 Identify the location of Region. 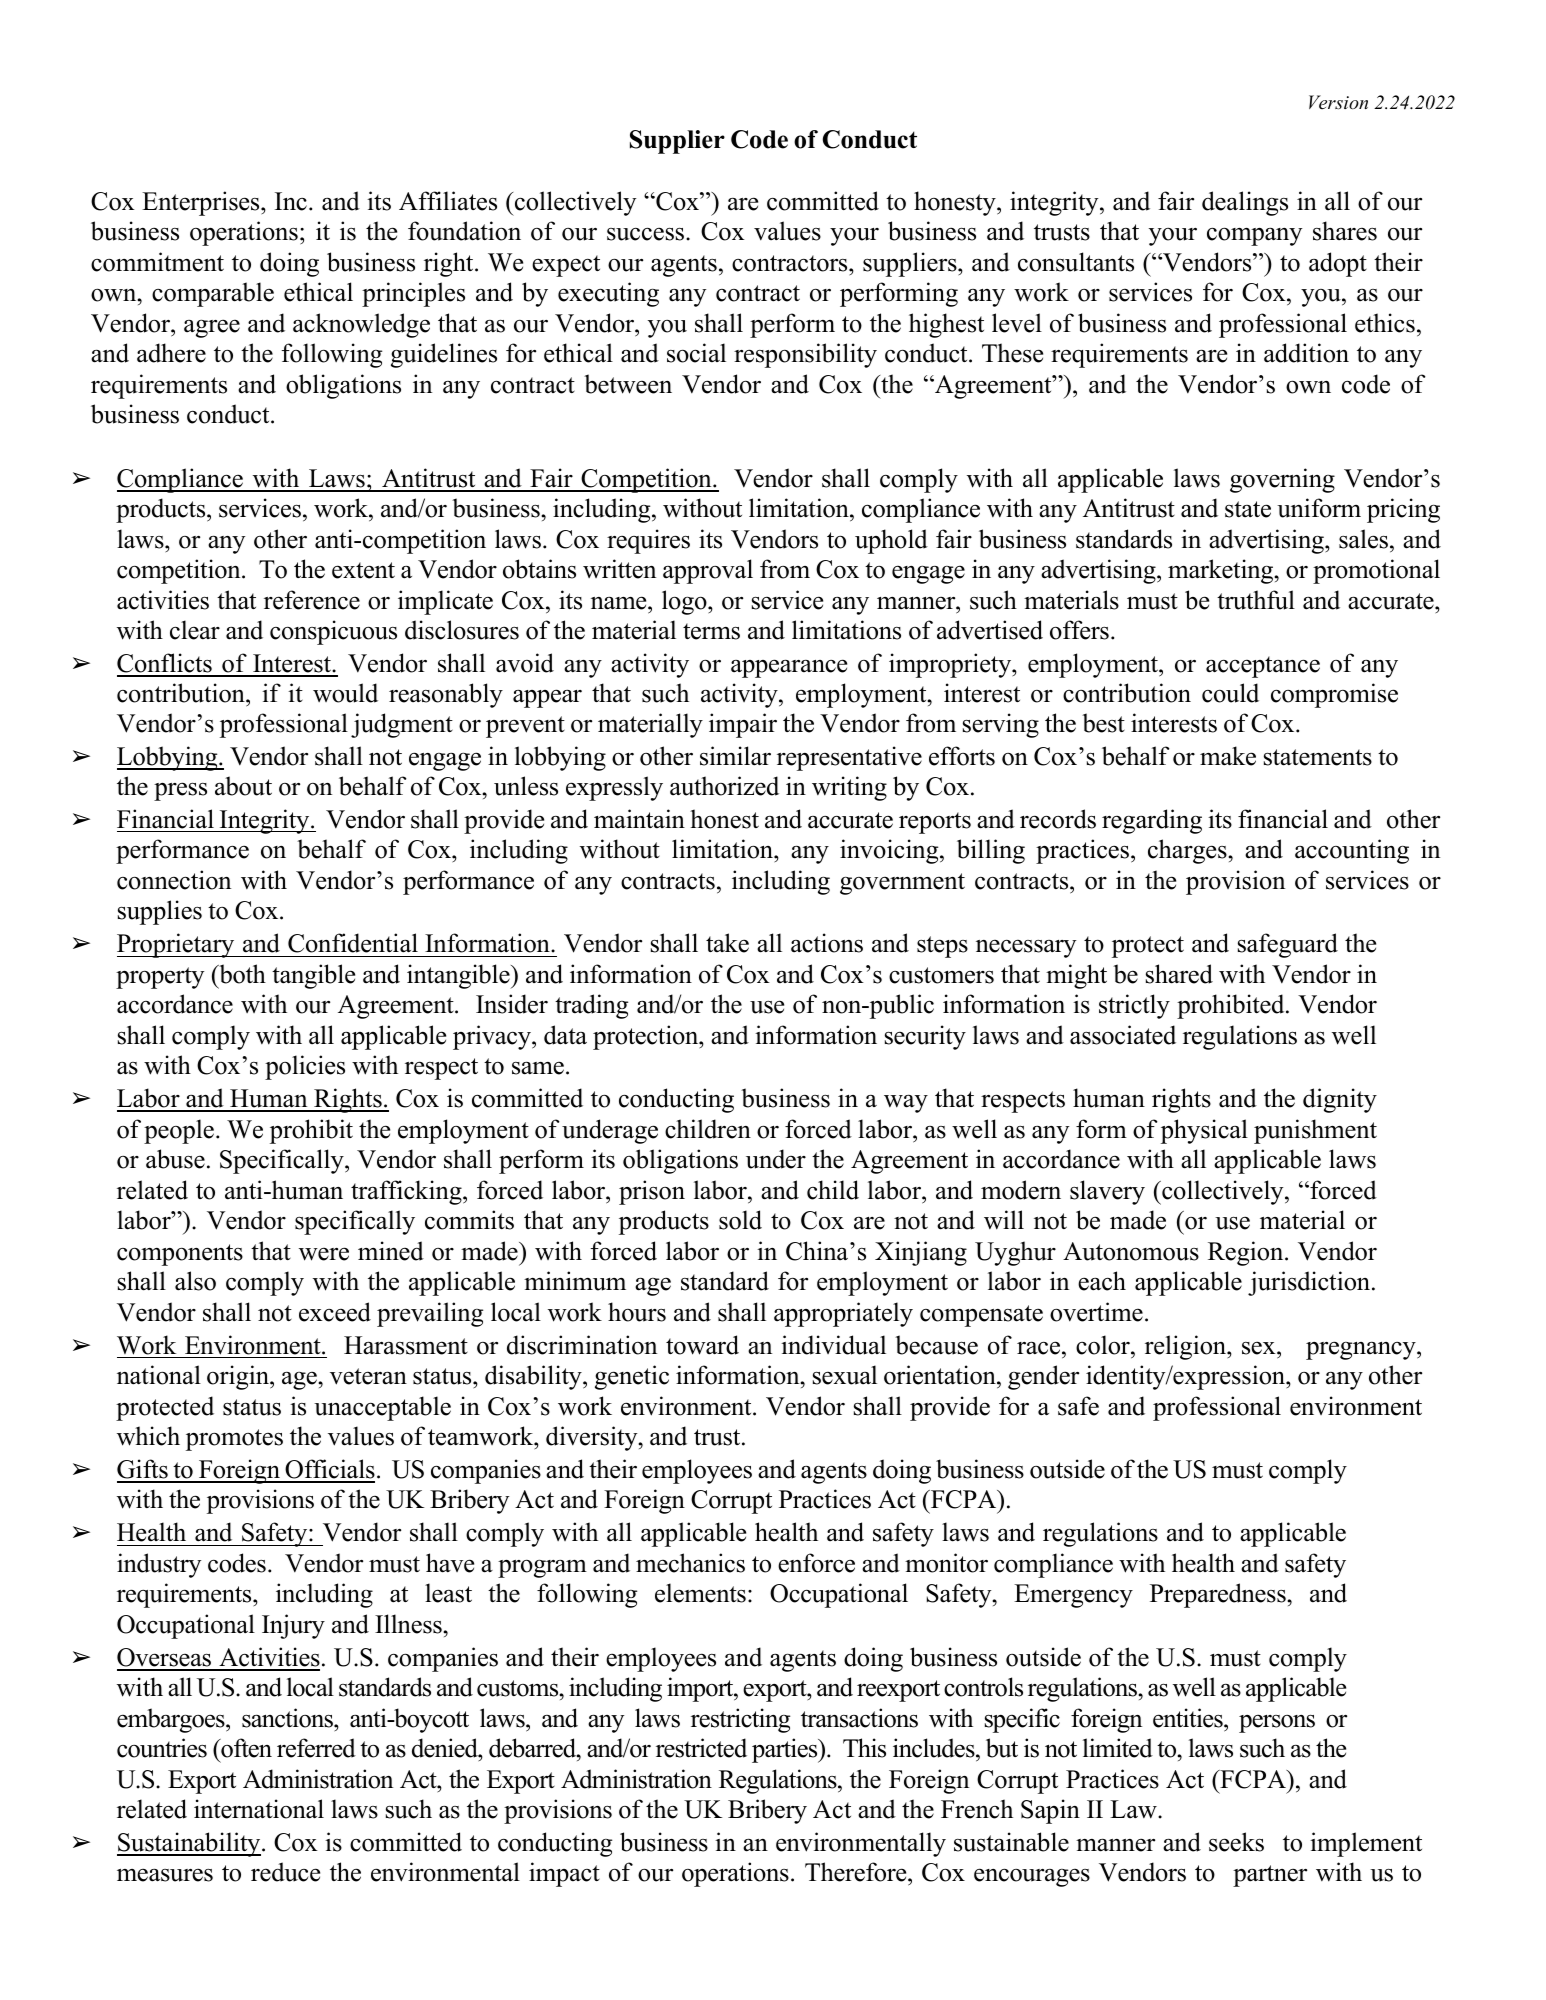
(1247, 1253).
